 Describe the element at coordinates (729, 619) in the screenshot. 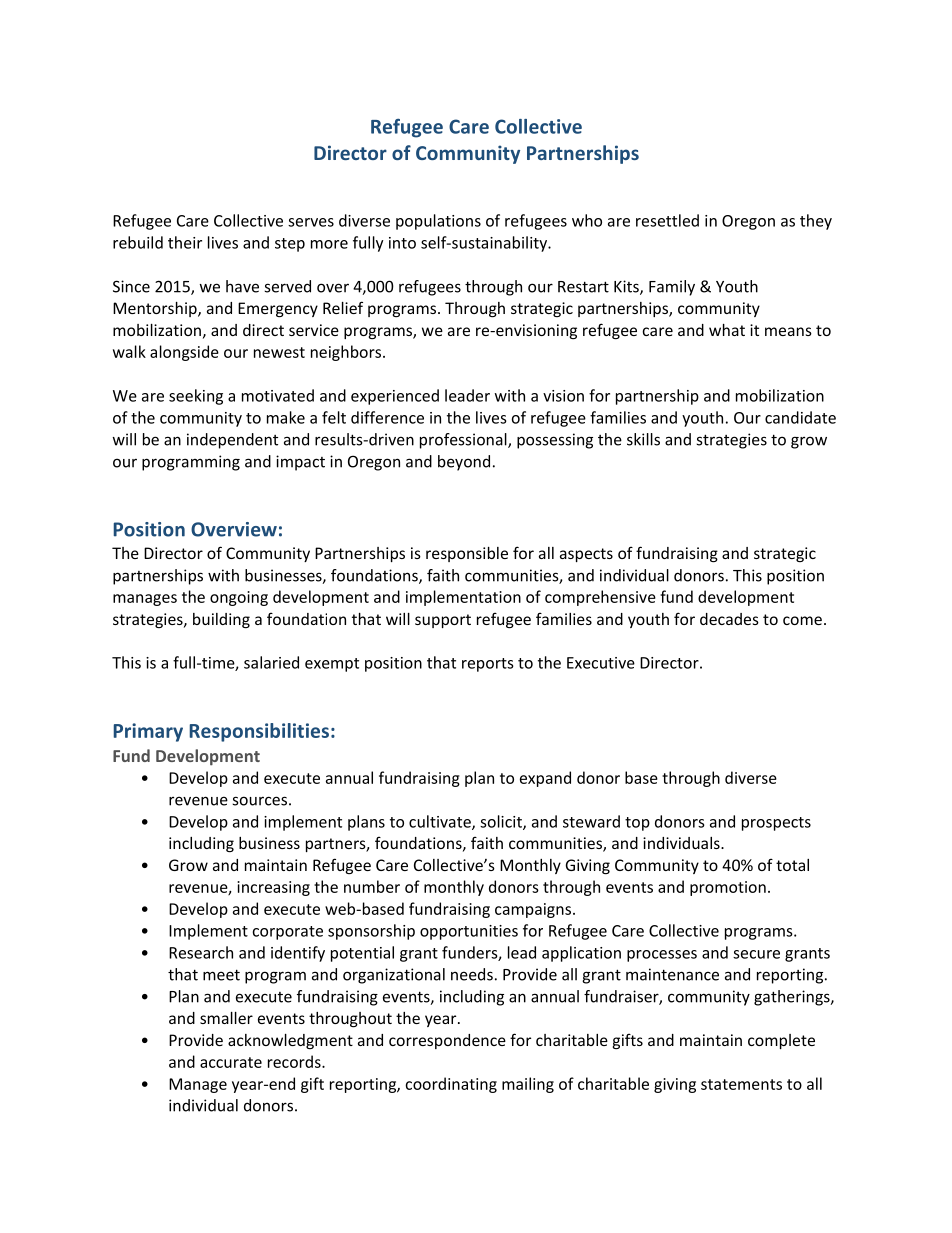

I see `decades` at that location.
